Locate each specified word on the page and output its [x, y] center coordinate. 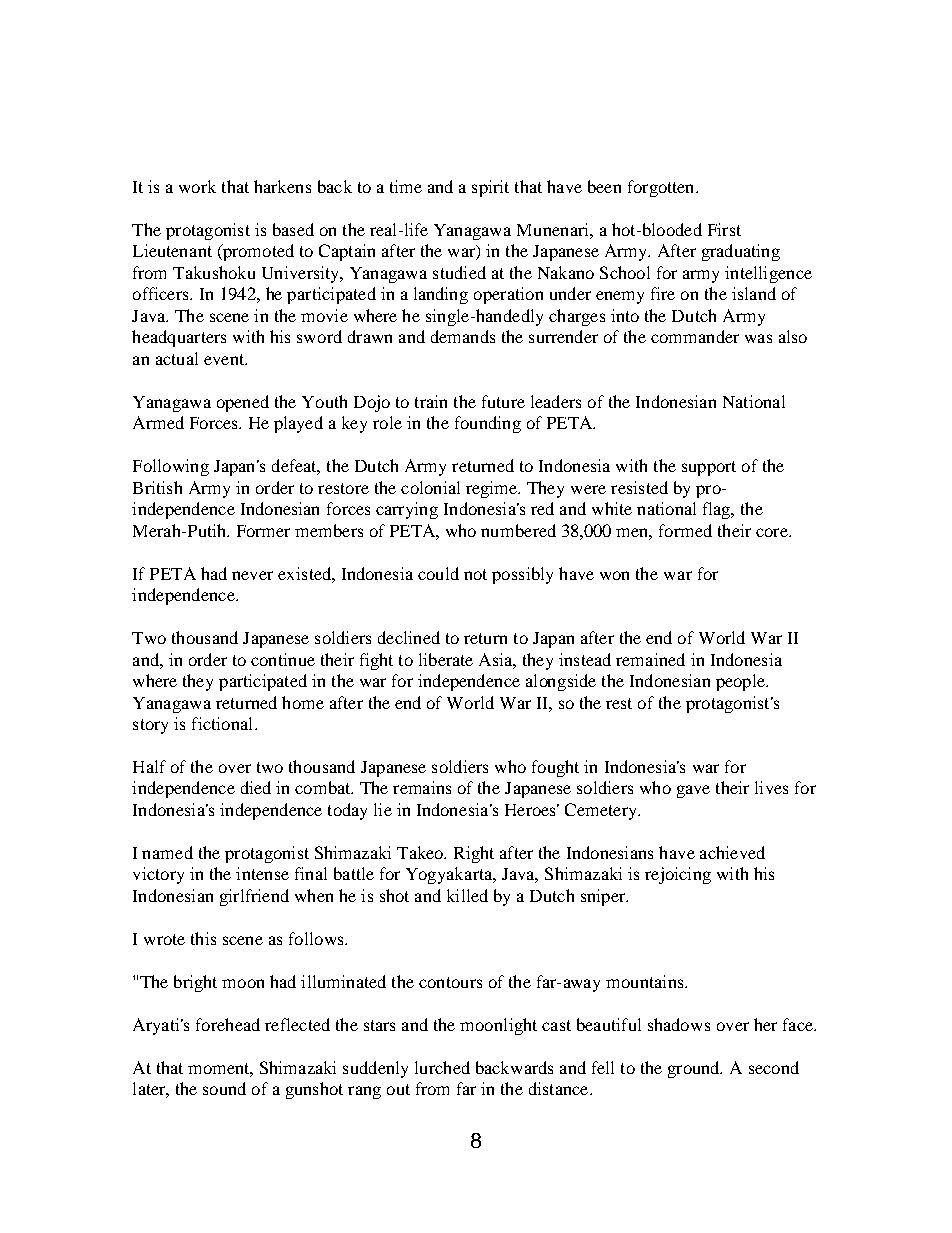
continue [283, 659]
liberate [446, 659]
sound [224, 1088]
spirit [490, 188]
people [741, 682]
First [724, 229]
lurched [442, 1067]
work [197, 186]
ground [695, 1069]
